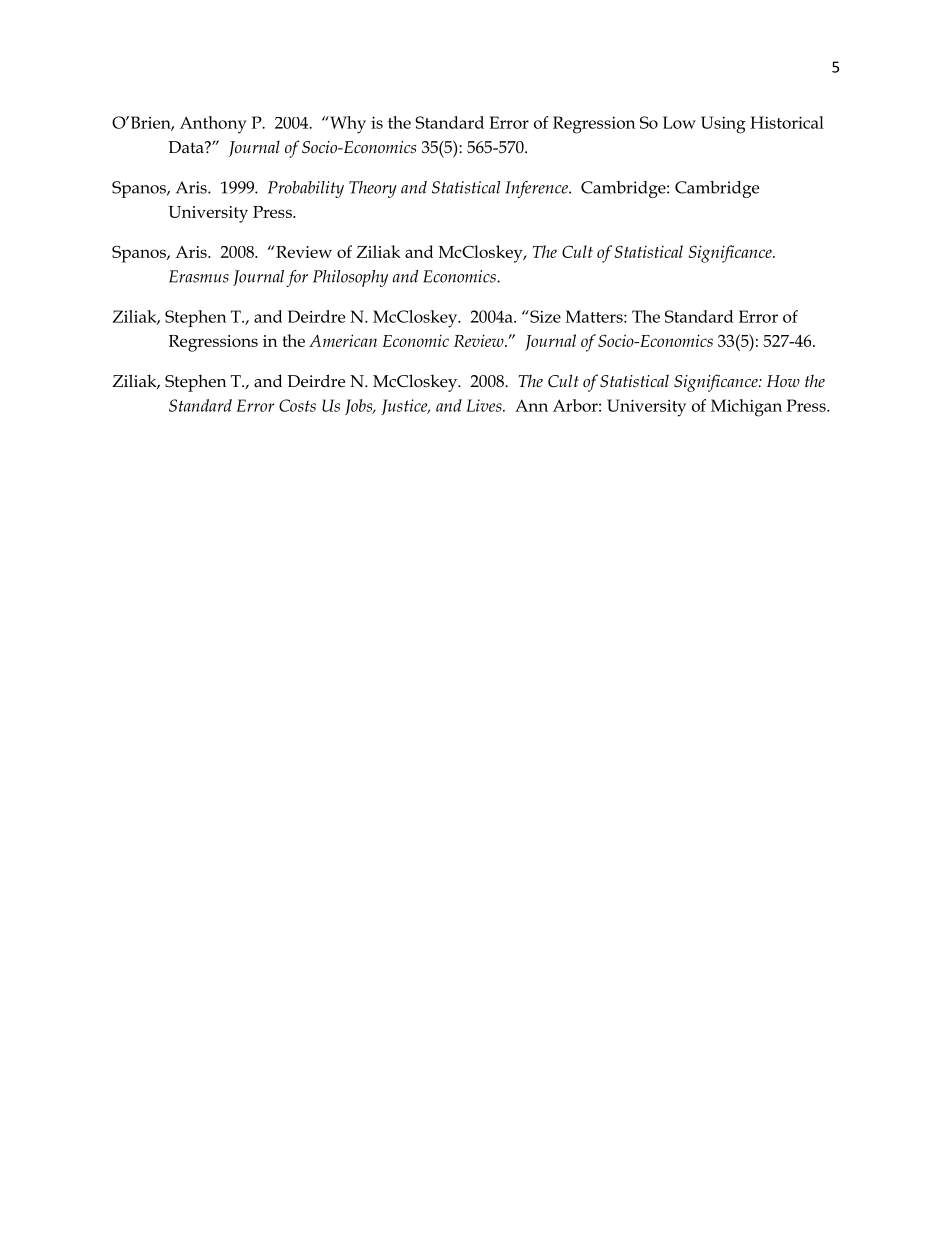 This document has height=1233, width=952. I want to click on Using, so click(723, 125).
